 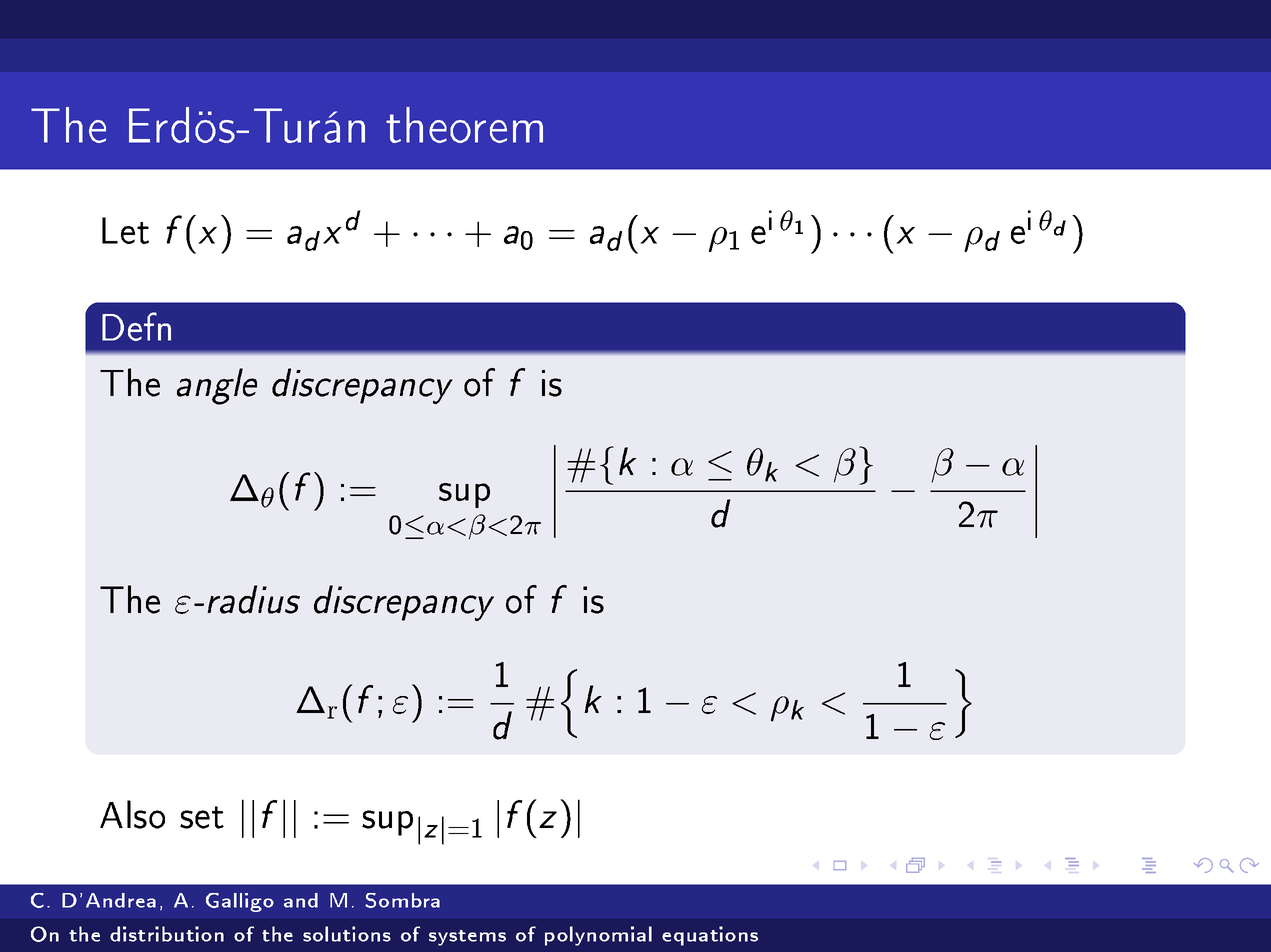 I want to click on Let, so click(x=125, y=230).
